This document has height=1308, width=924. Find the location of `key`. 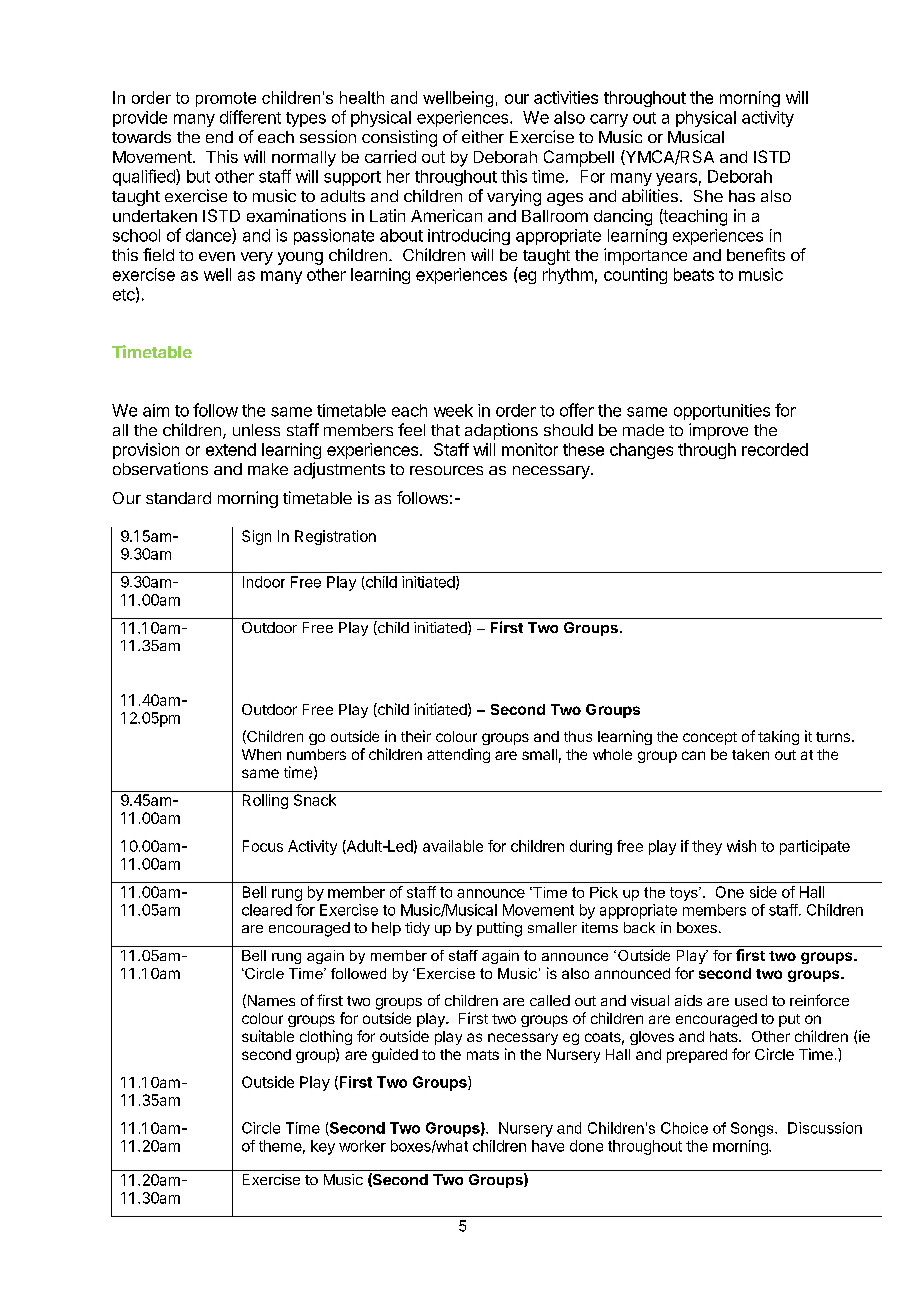

key is located at coordinates (323, 1147).
